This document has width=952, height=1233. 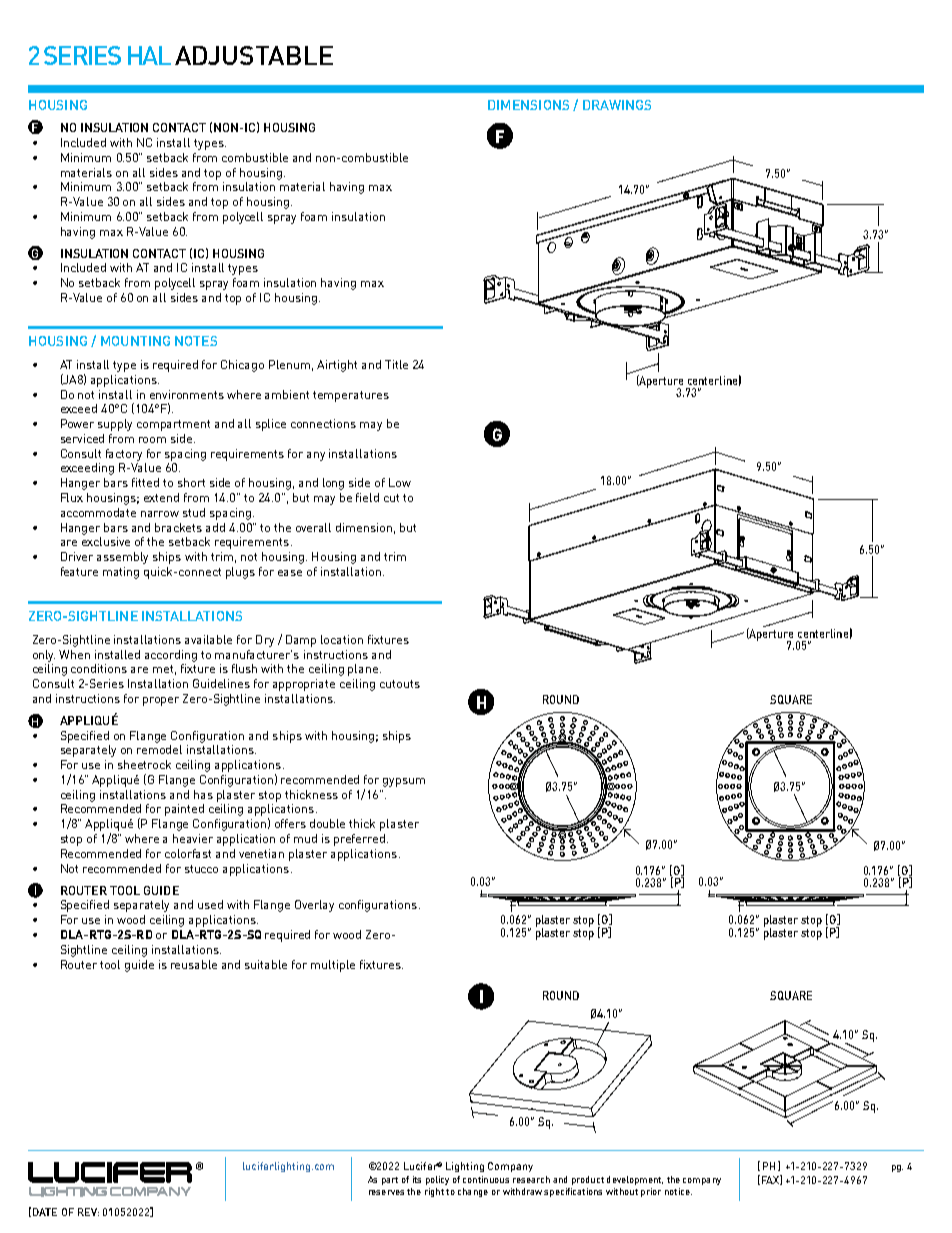 I want to click on gypsum, so click(x=404, y=782).
